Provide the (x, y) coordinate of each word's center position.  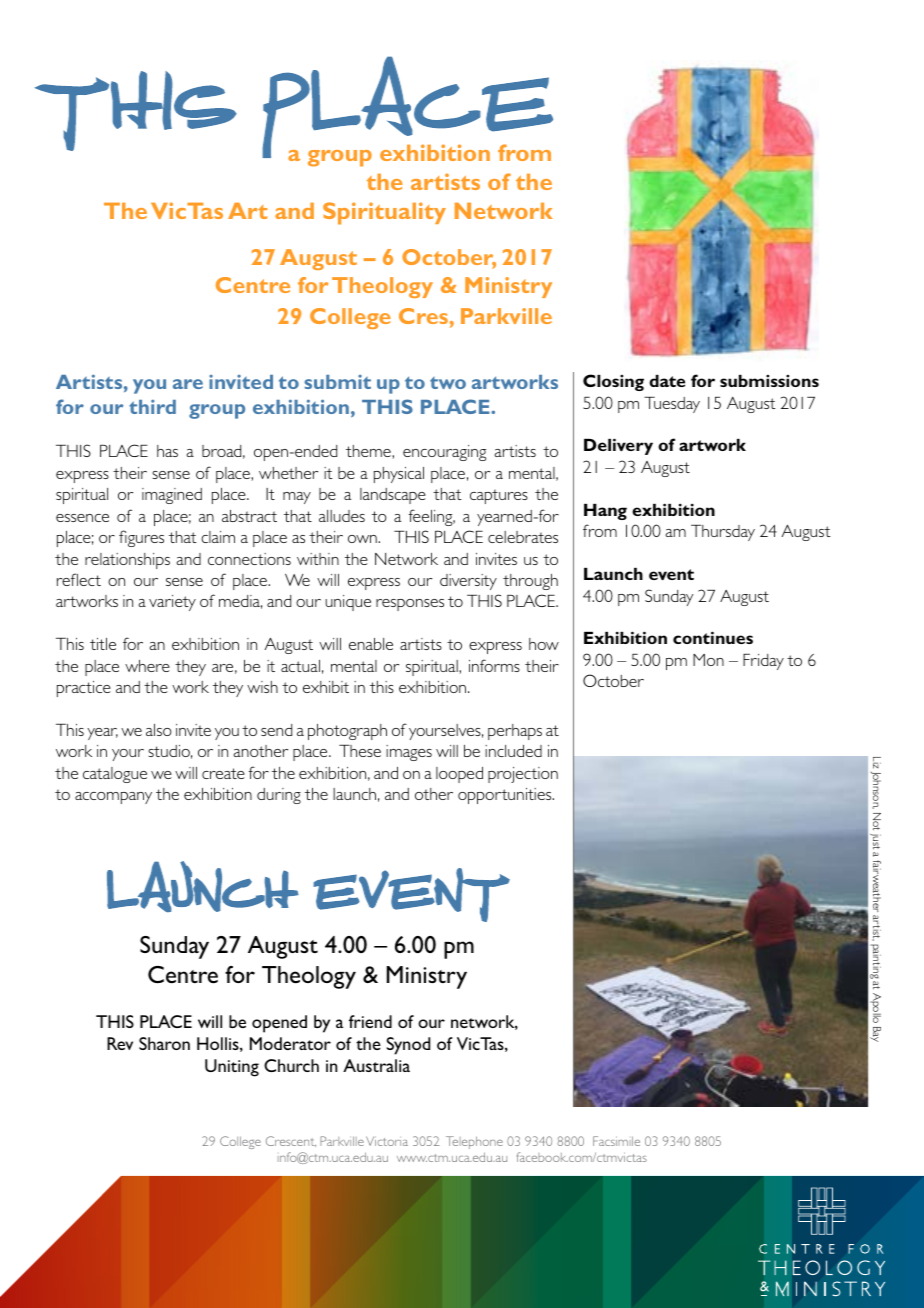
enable (371, 644)
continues (713, 637)
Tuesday (672, 405)
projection (523, 775)
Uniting (232, 1068)
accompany (113, 798)
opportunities (506, 796)
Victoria (387, 1141)
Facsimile (616, 1141)
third (152, 406)
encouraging (444, 453)
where (147, 666)
